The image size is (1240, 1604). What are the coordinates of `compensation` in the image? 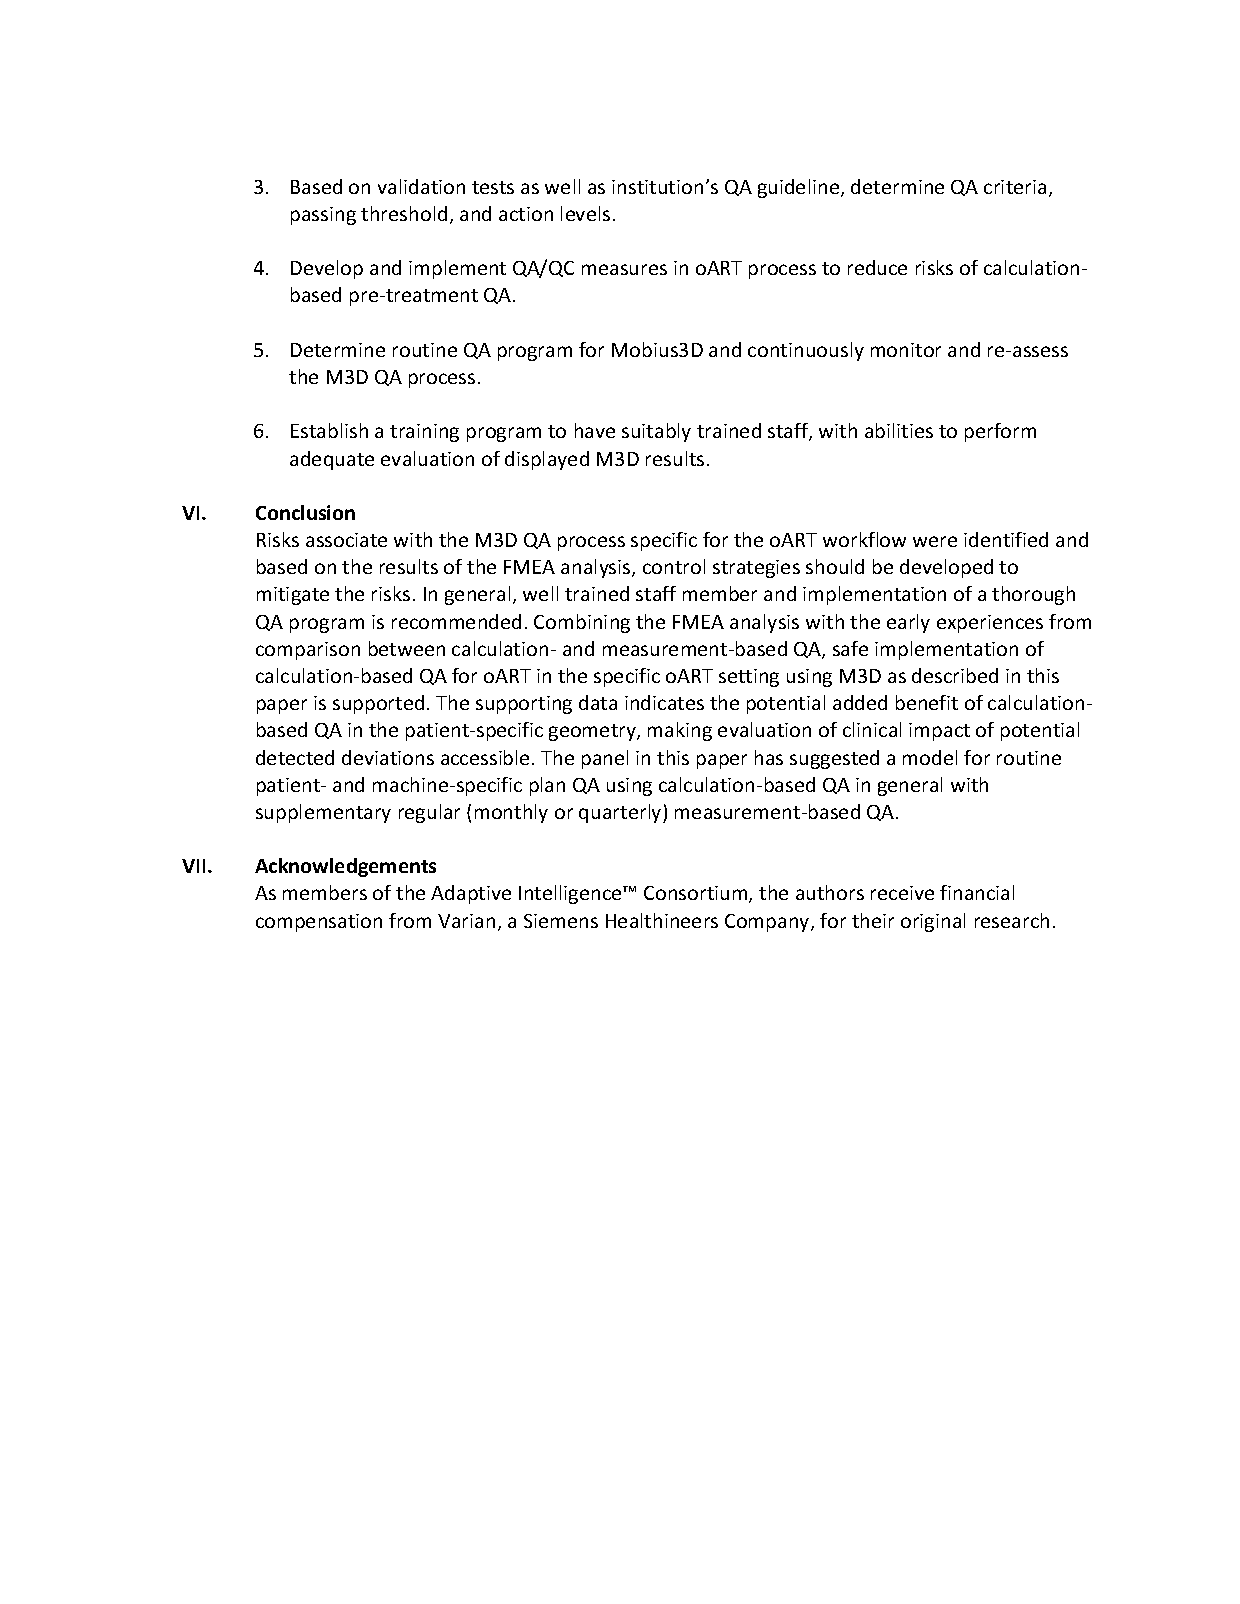 It's located at (319, 923).
